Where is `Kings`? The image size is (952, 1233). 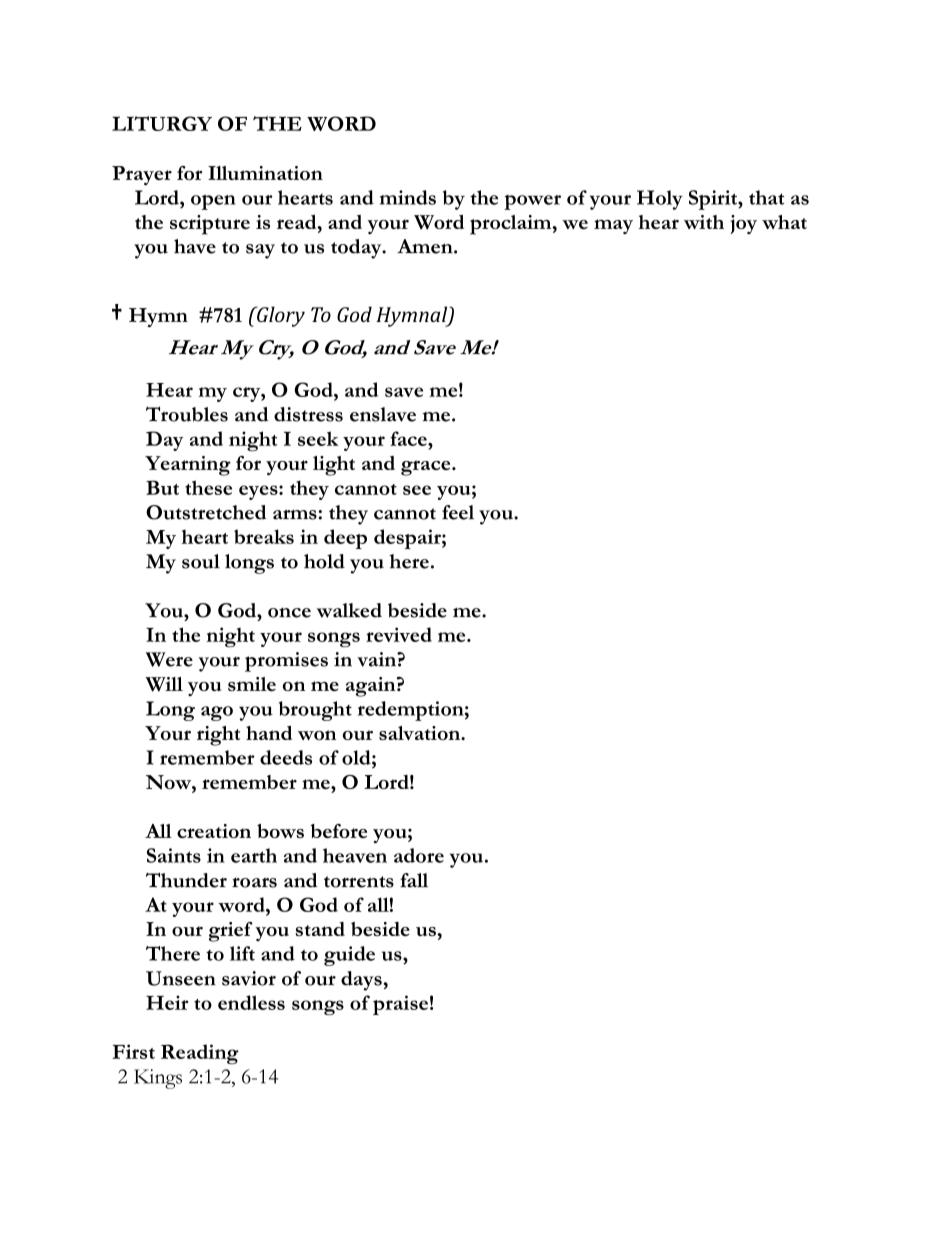 Kings is located at coordinates (158, 1079).
